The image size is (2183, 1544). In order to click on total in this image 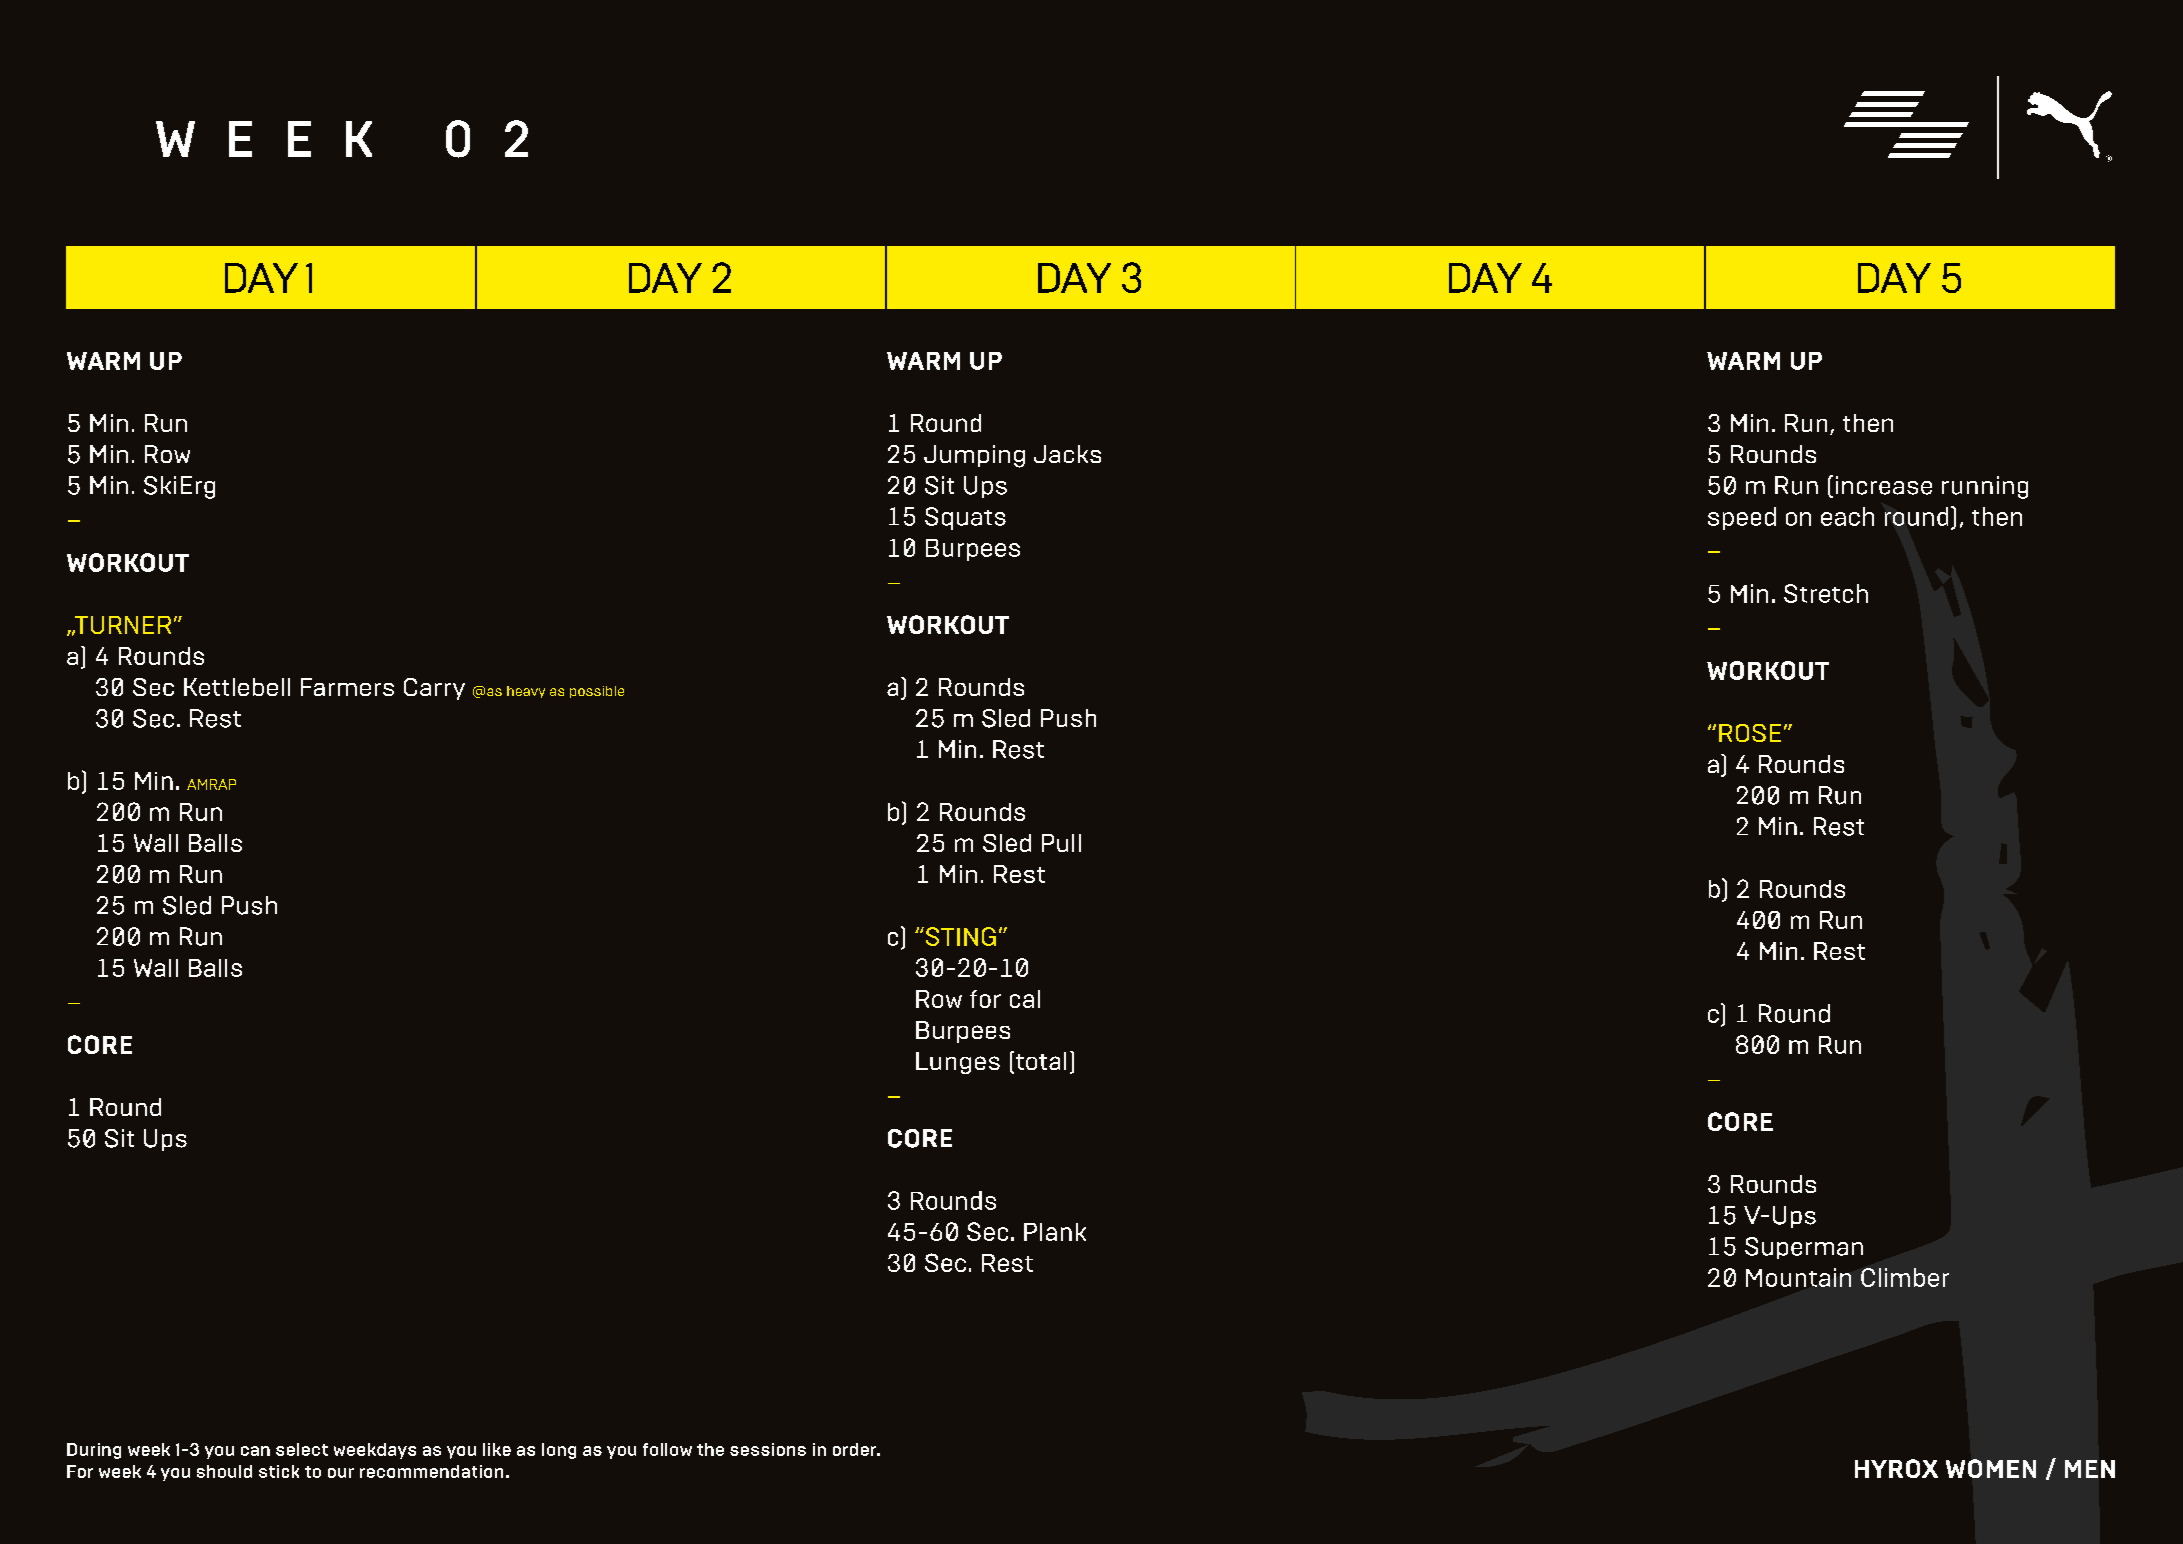, I will do `click(1041, 1061)`.
